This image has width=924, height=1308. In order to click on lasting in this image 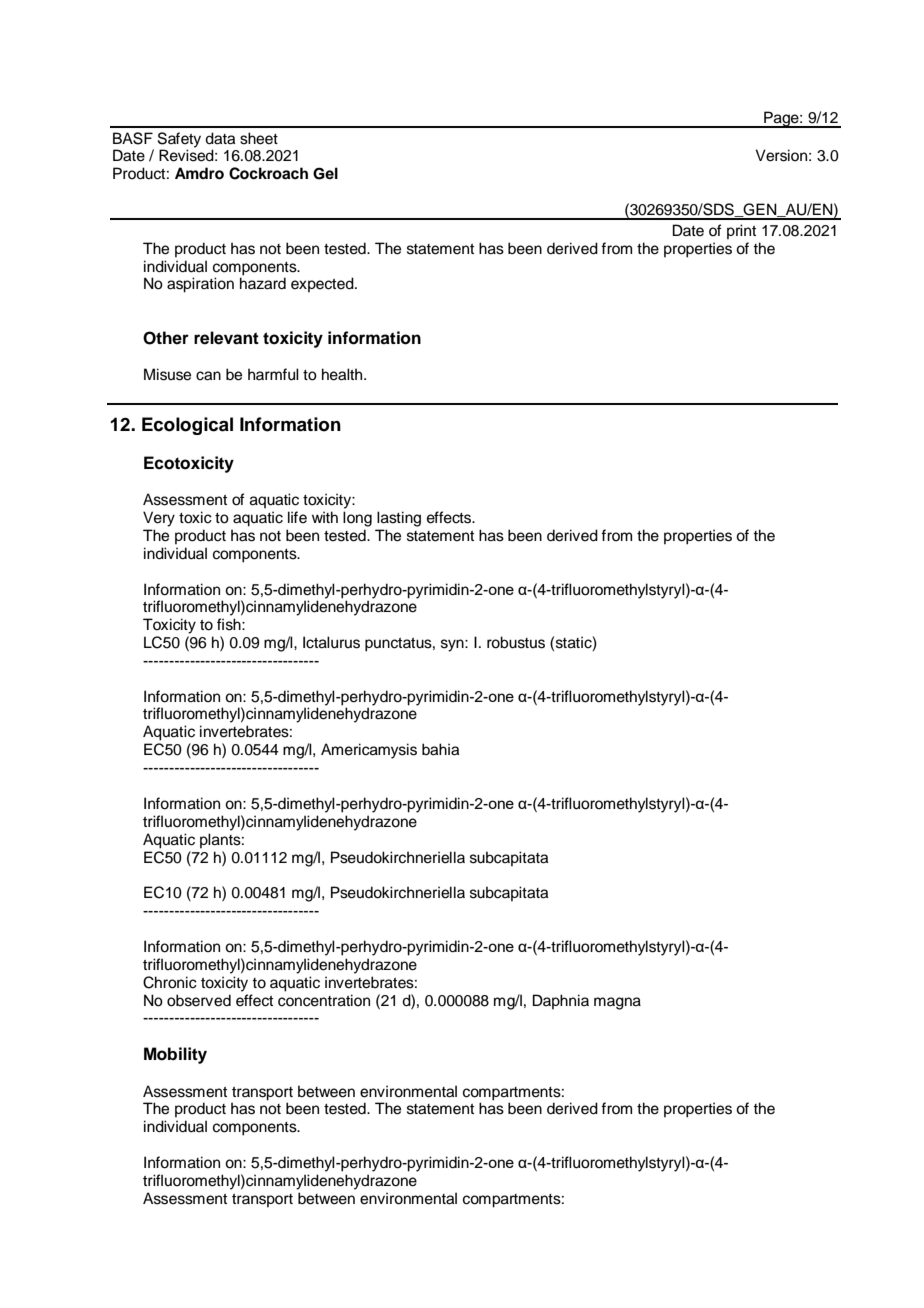, I will do `click(399, 519)`.
